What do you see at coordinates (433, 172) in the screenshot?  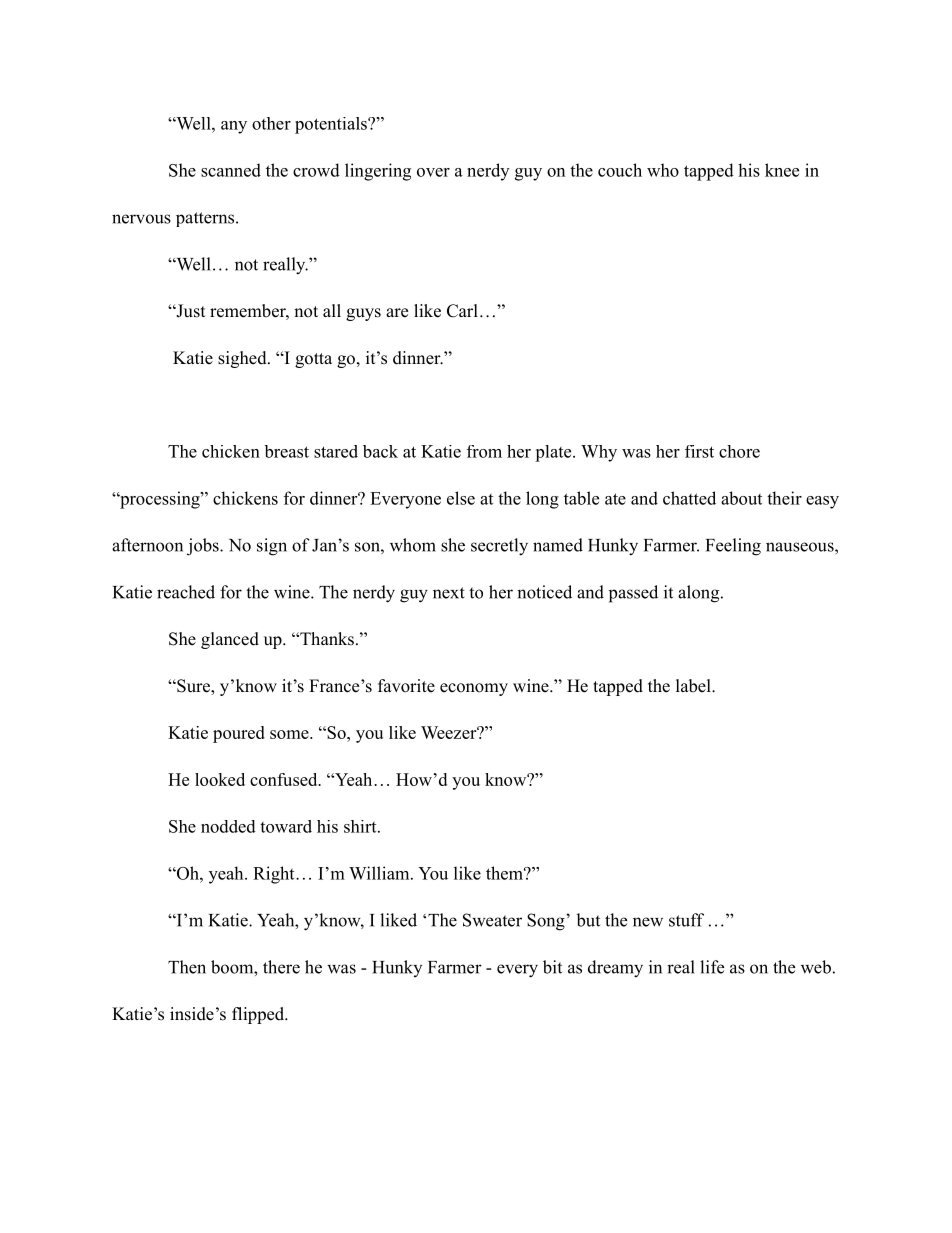 I see `over` at bounding box center [433, 172].
